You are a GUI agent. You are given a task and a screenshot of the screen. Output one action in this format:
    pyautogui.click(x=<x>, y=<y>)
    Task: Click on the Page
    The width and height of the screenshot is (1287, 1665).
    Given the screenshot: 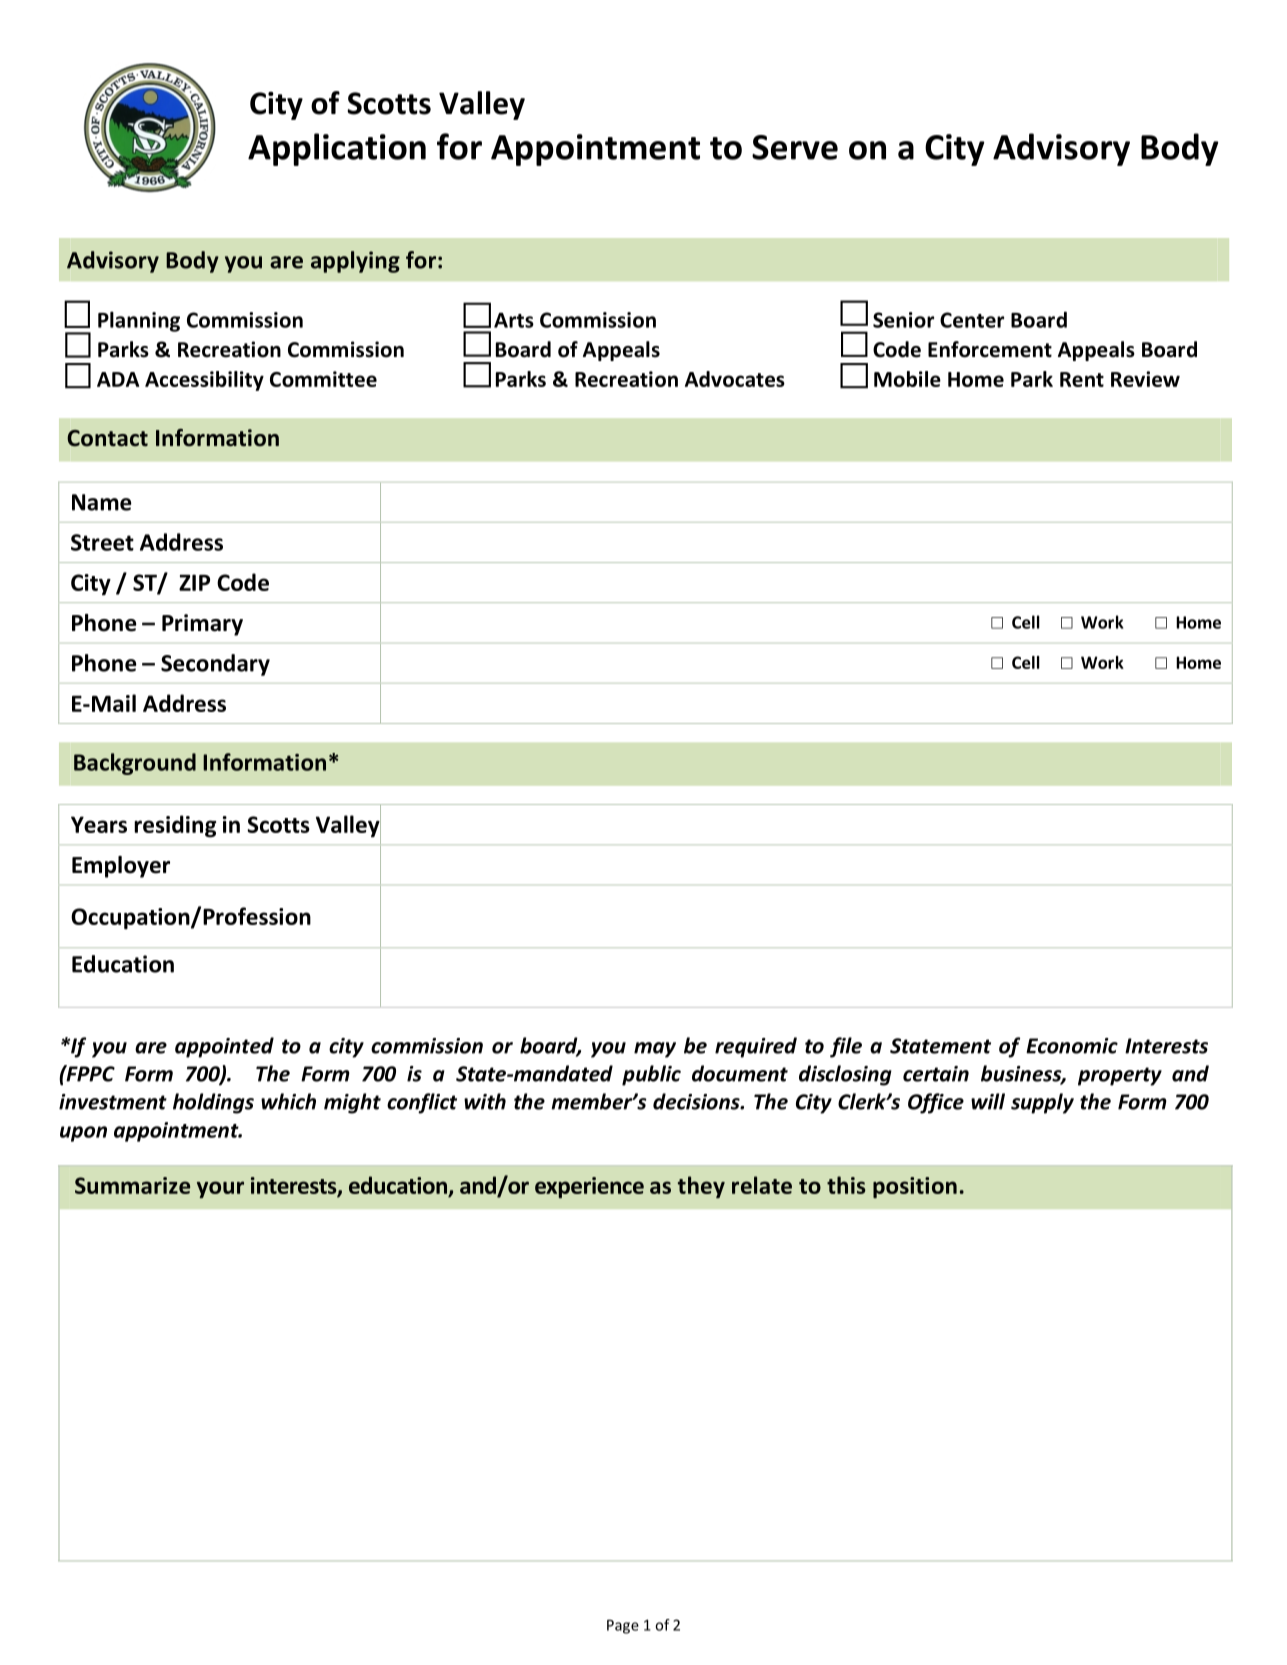 What is the action you would take?
    pyautogui.click(x=623, y=1627)
